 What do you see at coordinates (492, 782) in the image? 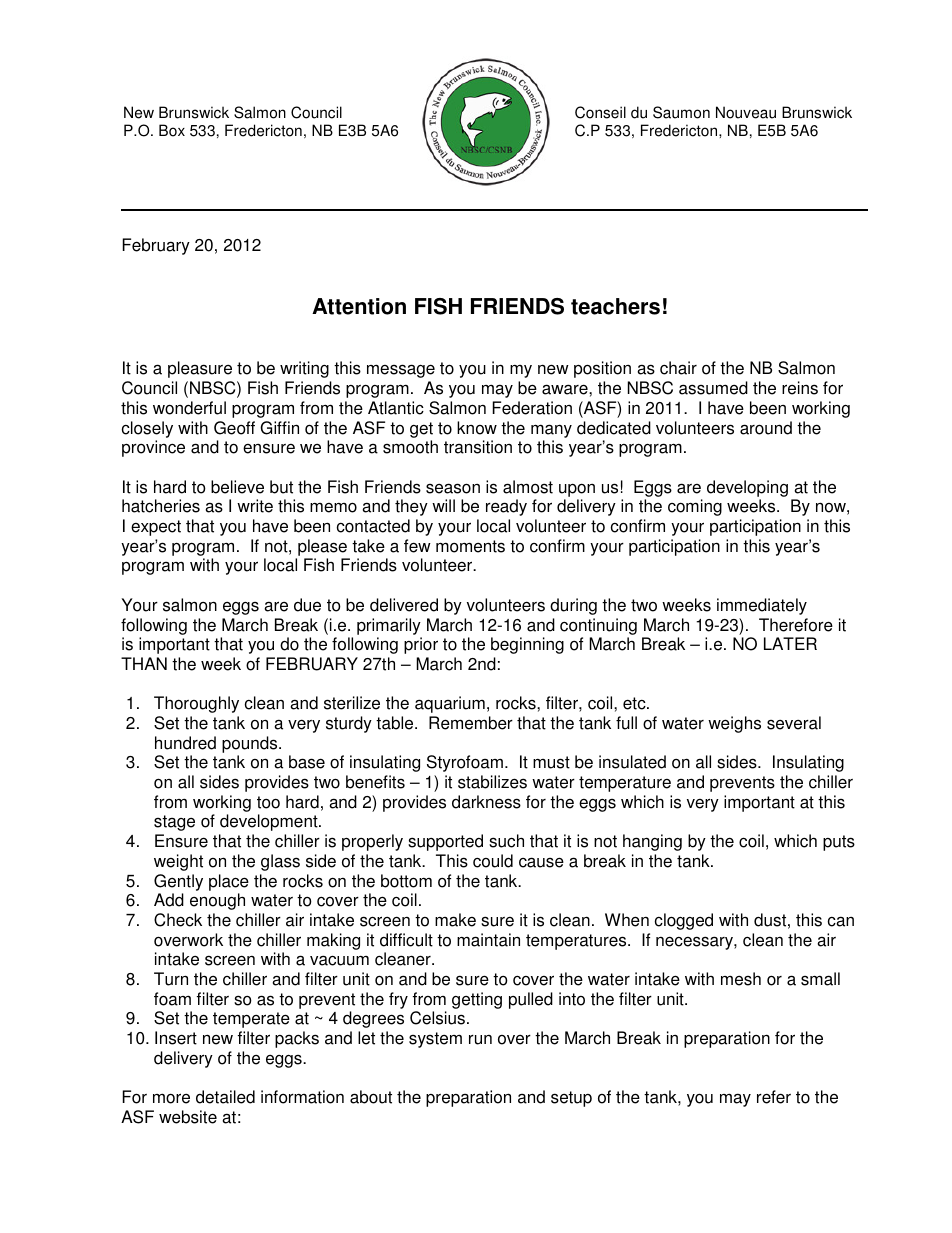
I see `stabilizes` at bounding box center [492, 782].
